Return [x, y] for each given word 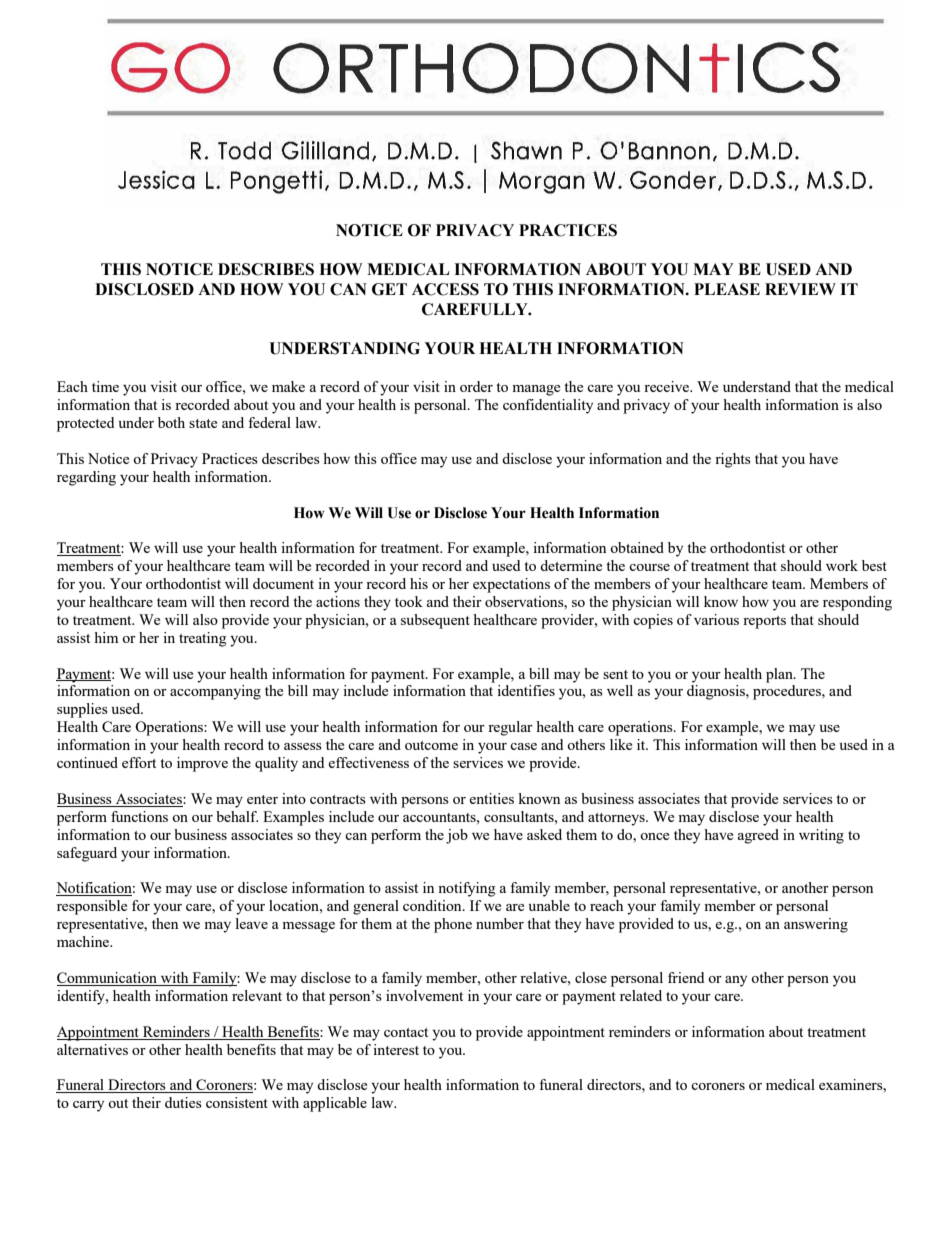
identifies [526, 690]
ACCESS [445, 289]
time [105, 386]
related [641, 995]
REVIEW [800, 289]
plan [780, 675]
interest [396, 1049]
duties [183, 1102]
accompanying [215, 692]
